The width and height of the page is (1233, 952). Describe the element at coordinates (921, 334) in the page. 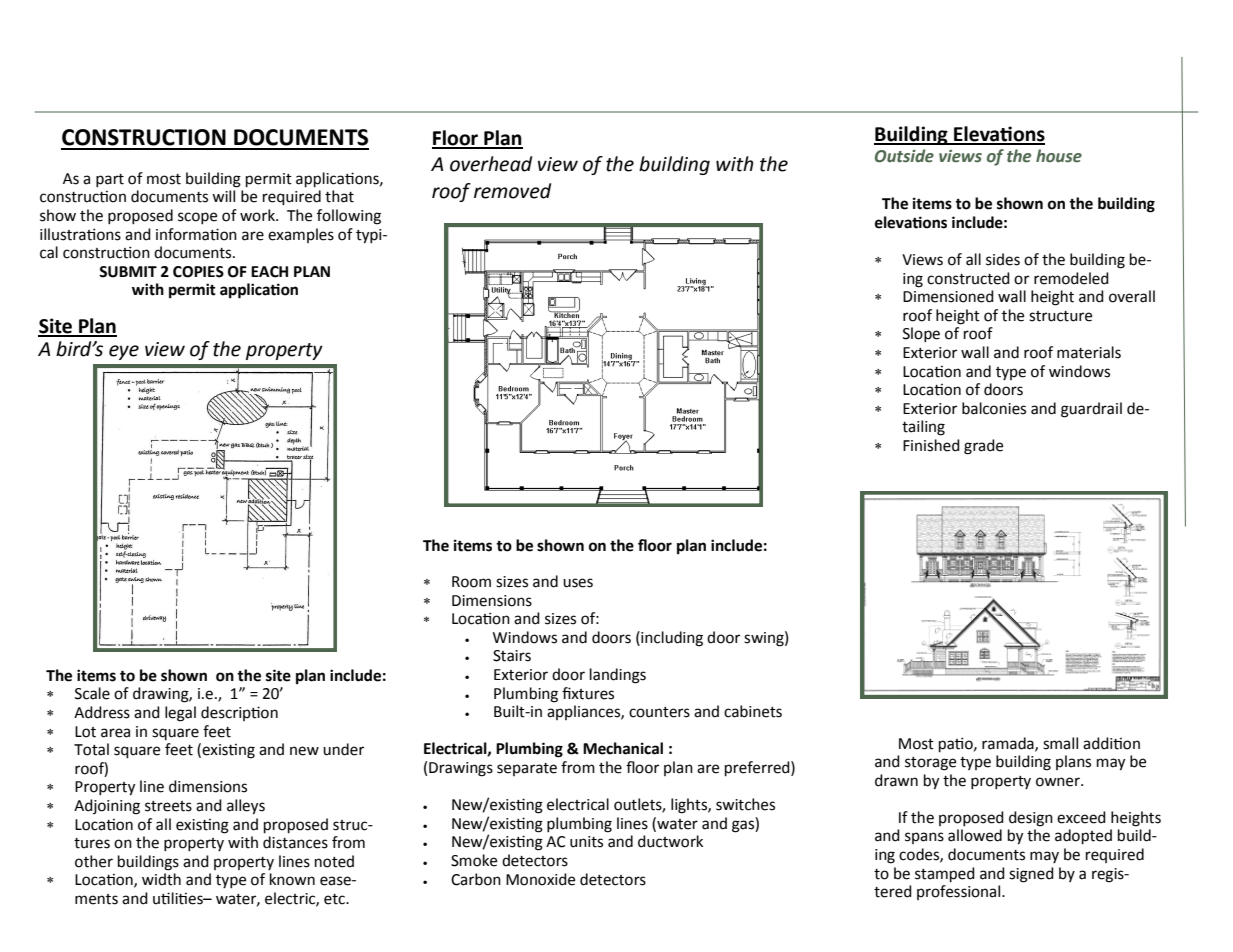

I see `Slope` at that location.
